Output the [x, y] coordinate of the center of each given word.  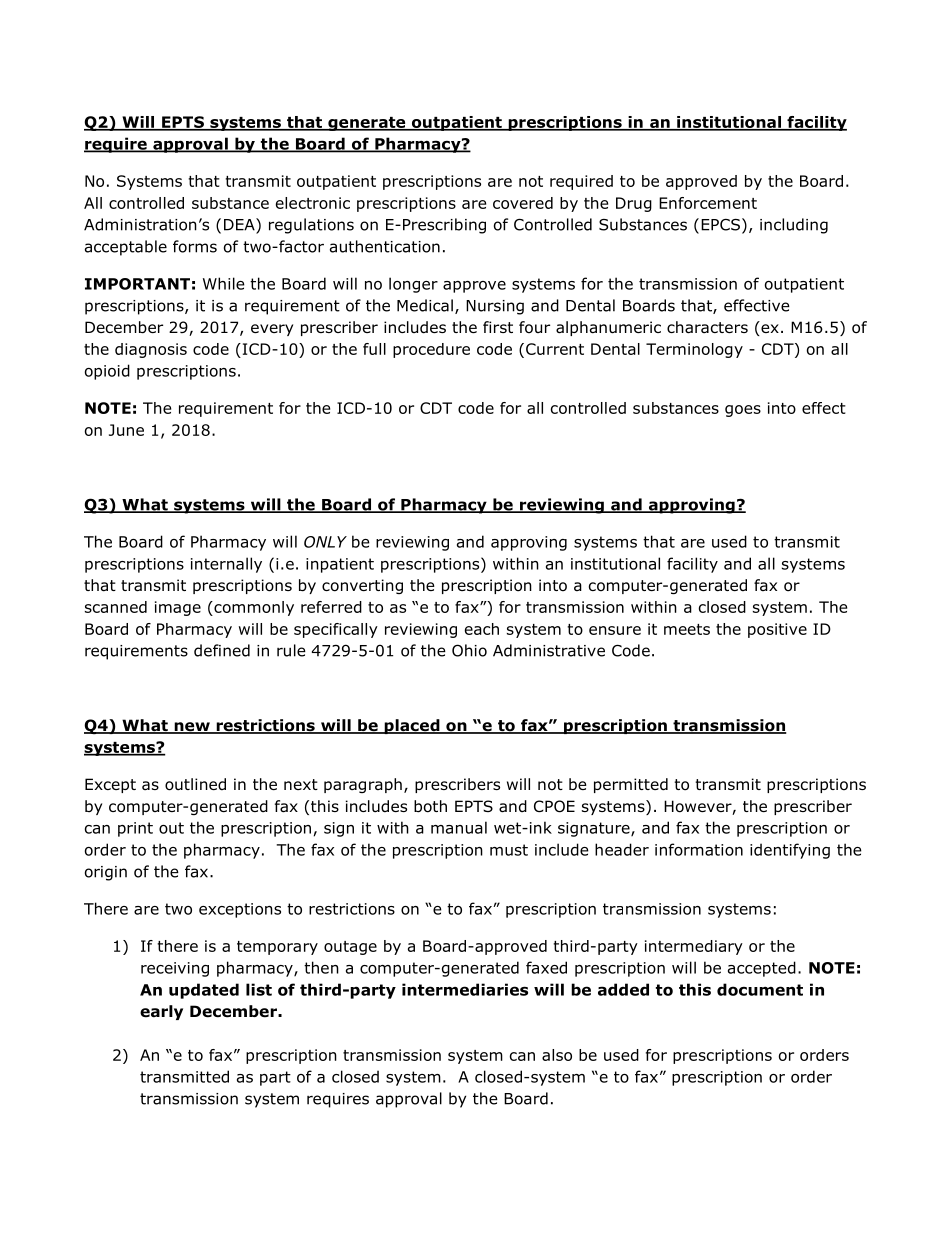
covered [523, 203]
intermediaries [465, 989]
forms [195, 246]
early [161, 1012]
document [760, 989]
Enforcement [708, 203]
